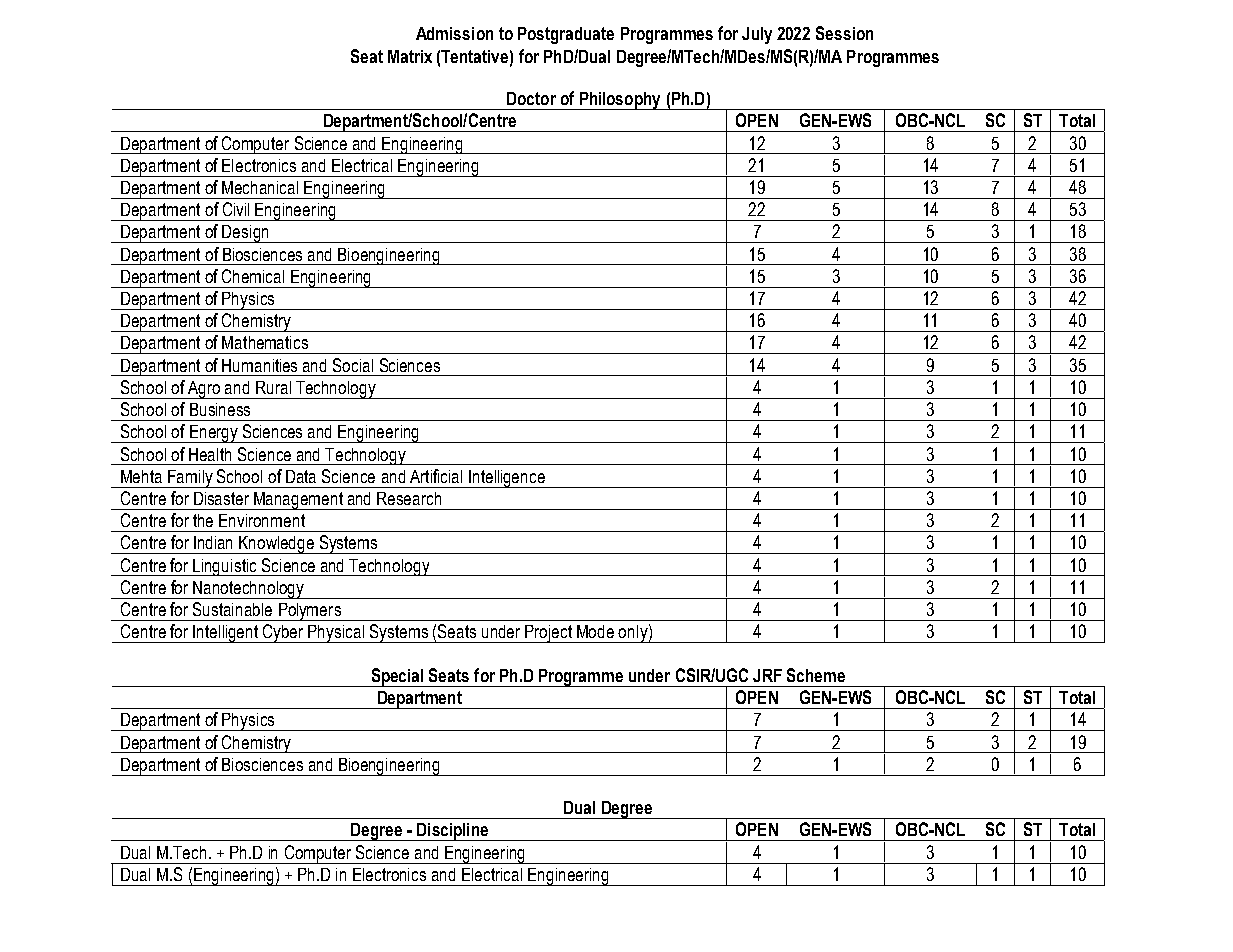  Describe the element at coordinates (225, 567) in the image. I see `Linguistic` at that location.
